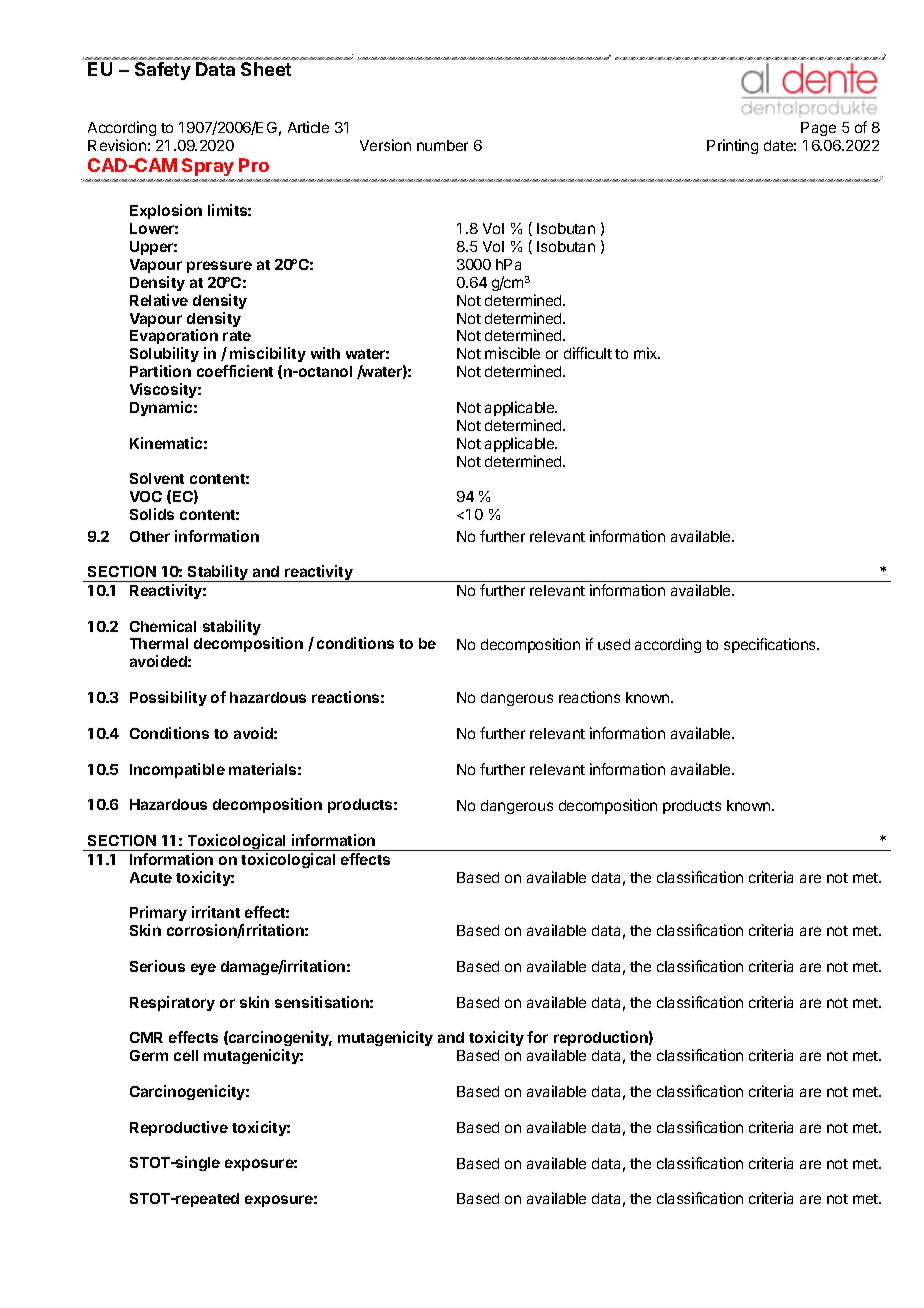  I want to click on specifications, so click(771, 645).
